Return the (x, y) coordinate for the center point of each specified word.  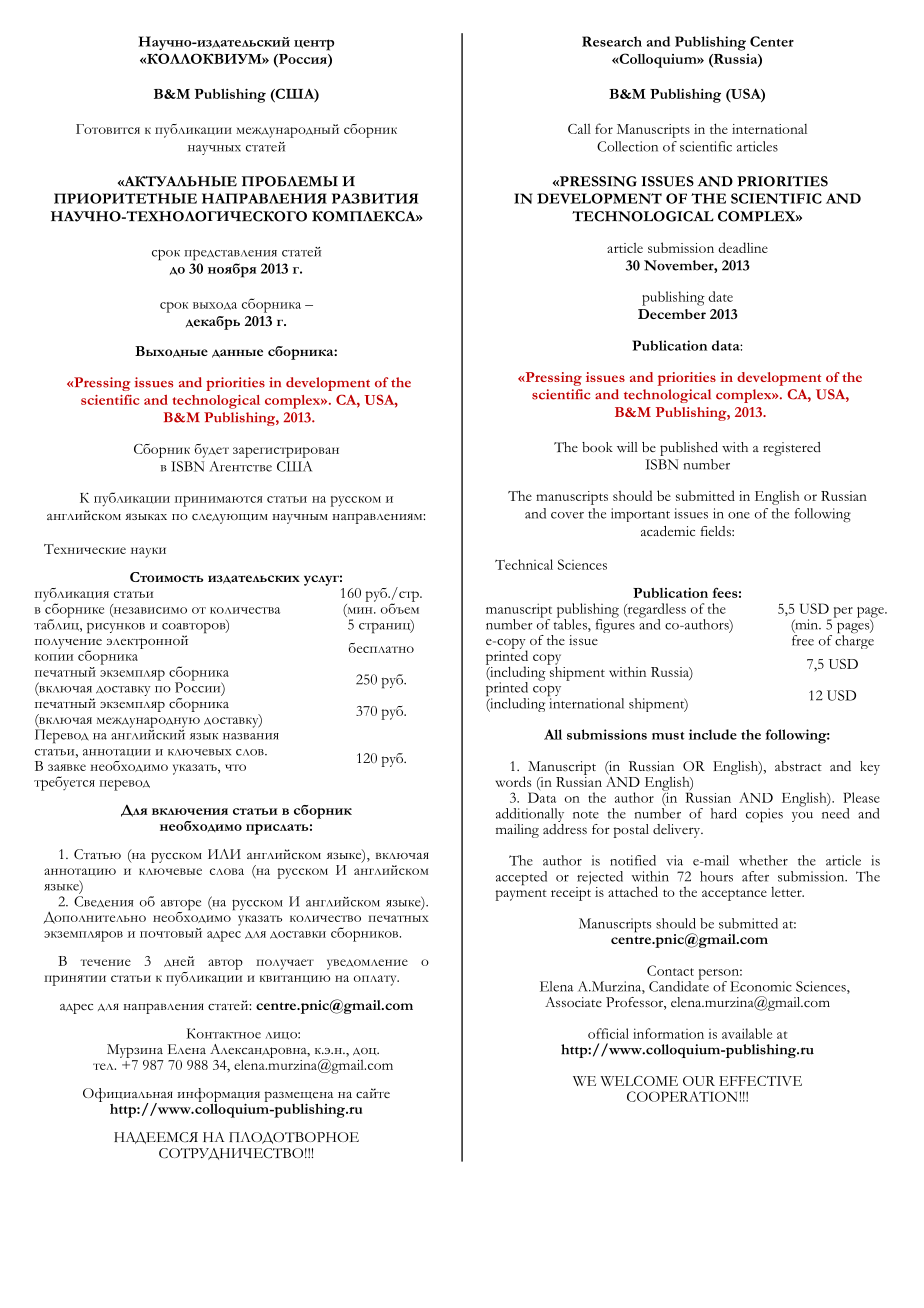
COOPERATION (682, 1096)
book (597, 447)
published (689, 449)
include (713, 734)
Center (772, 41)
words (513, 781)
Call (579, 128)
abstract (798, 766)
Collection (627, 146)
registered (792, 449)
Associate (573, 1002)
